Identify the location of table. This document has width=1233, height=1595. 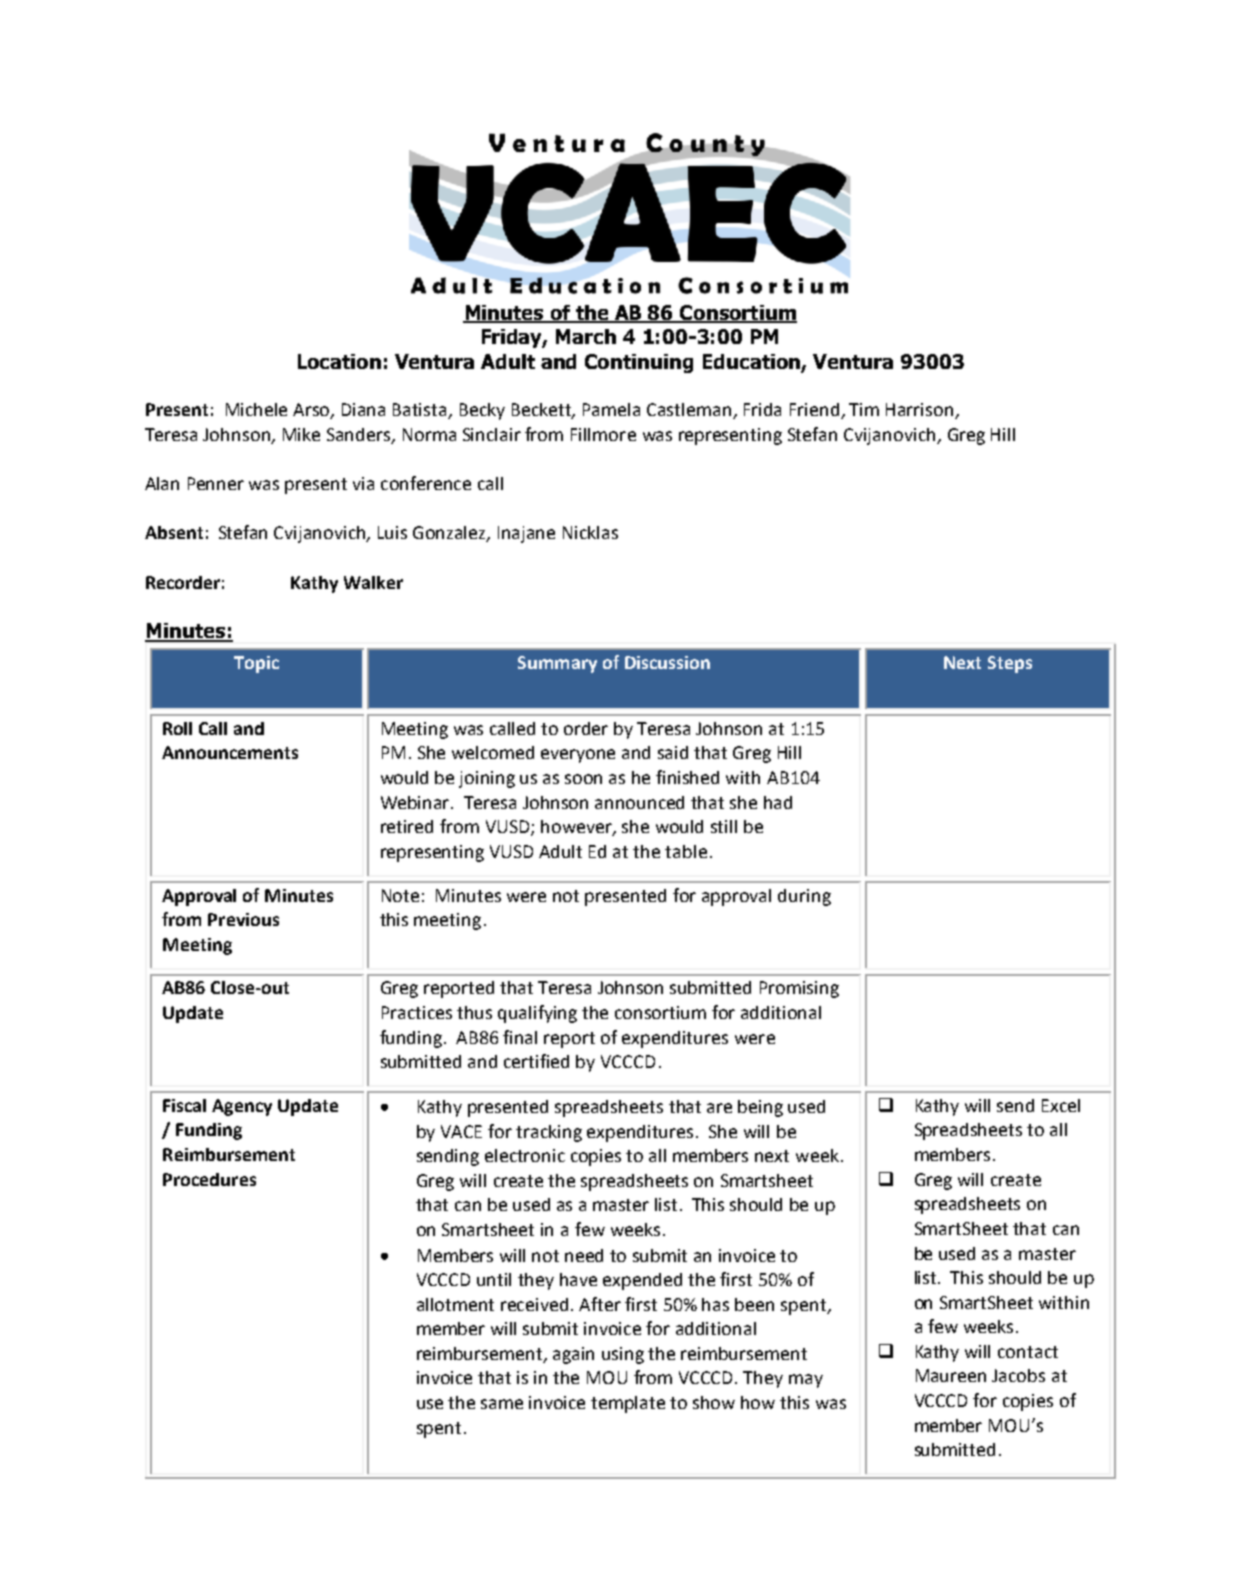
(686, 851).
